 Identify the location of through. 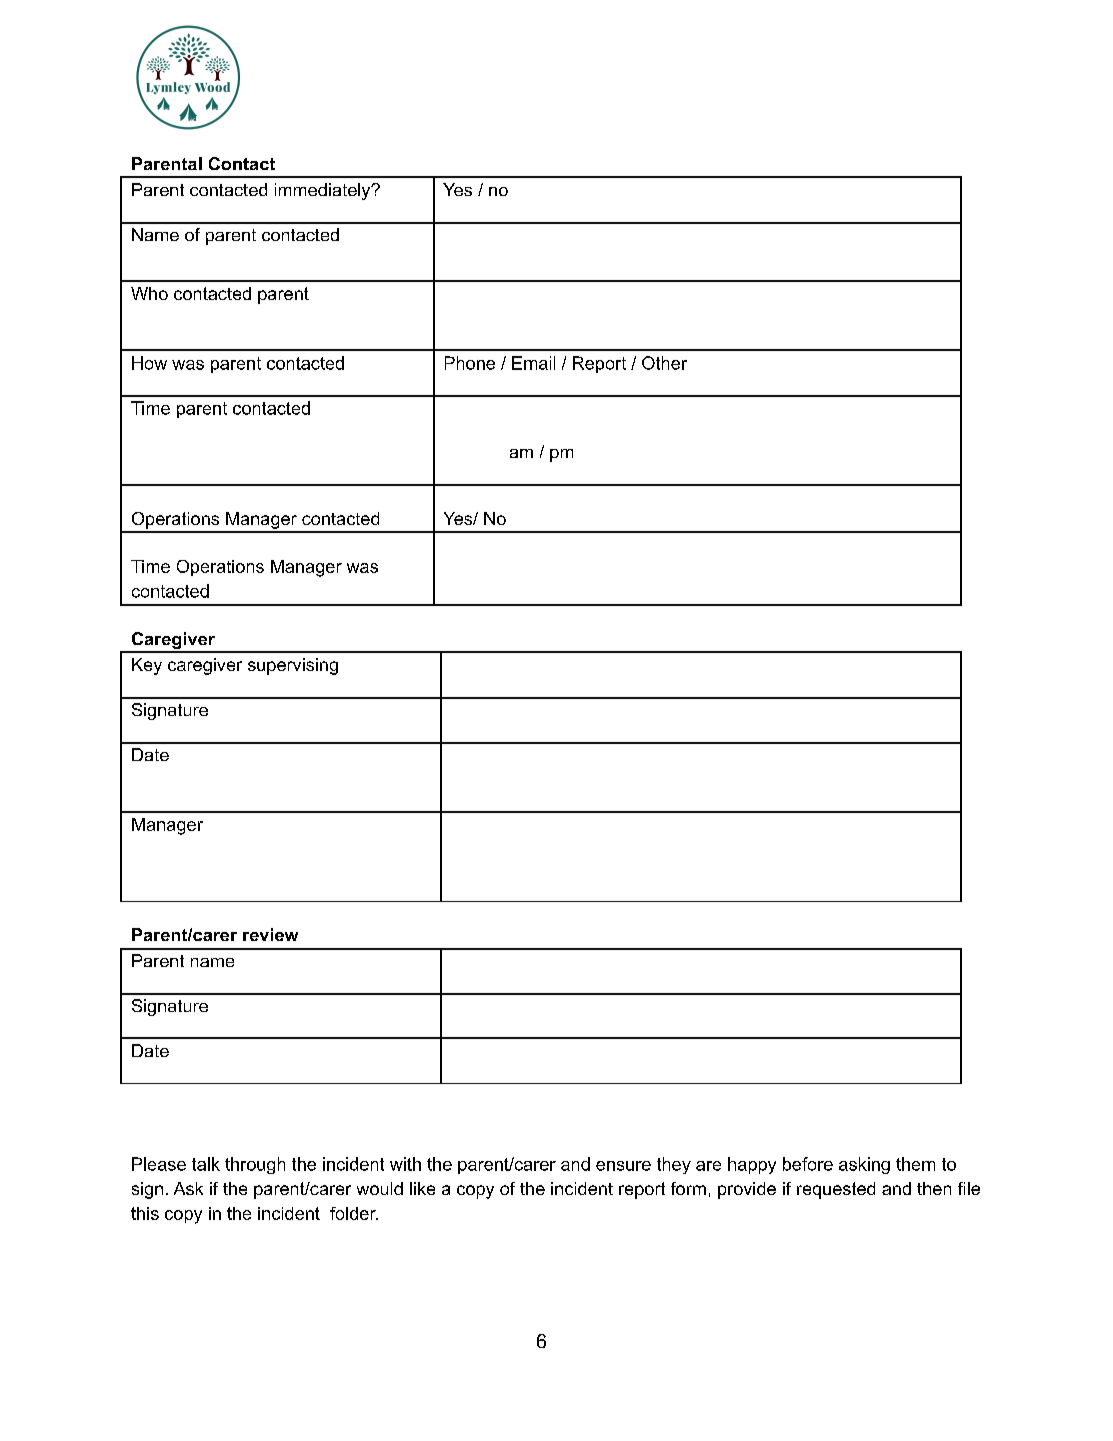
(255, 1165).
